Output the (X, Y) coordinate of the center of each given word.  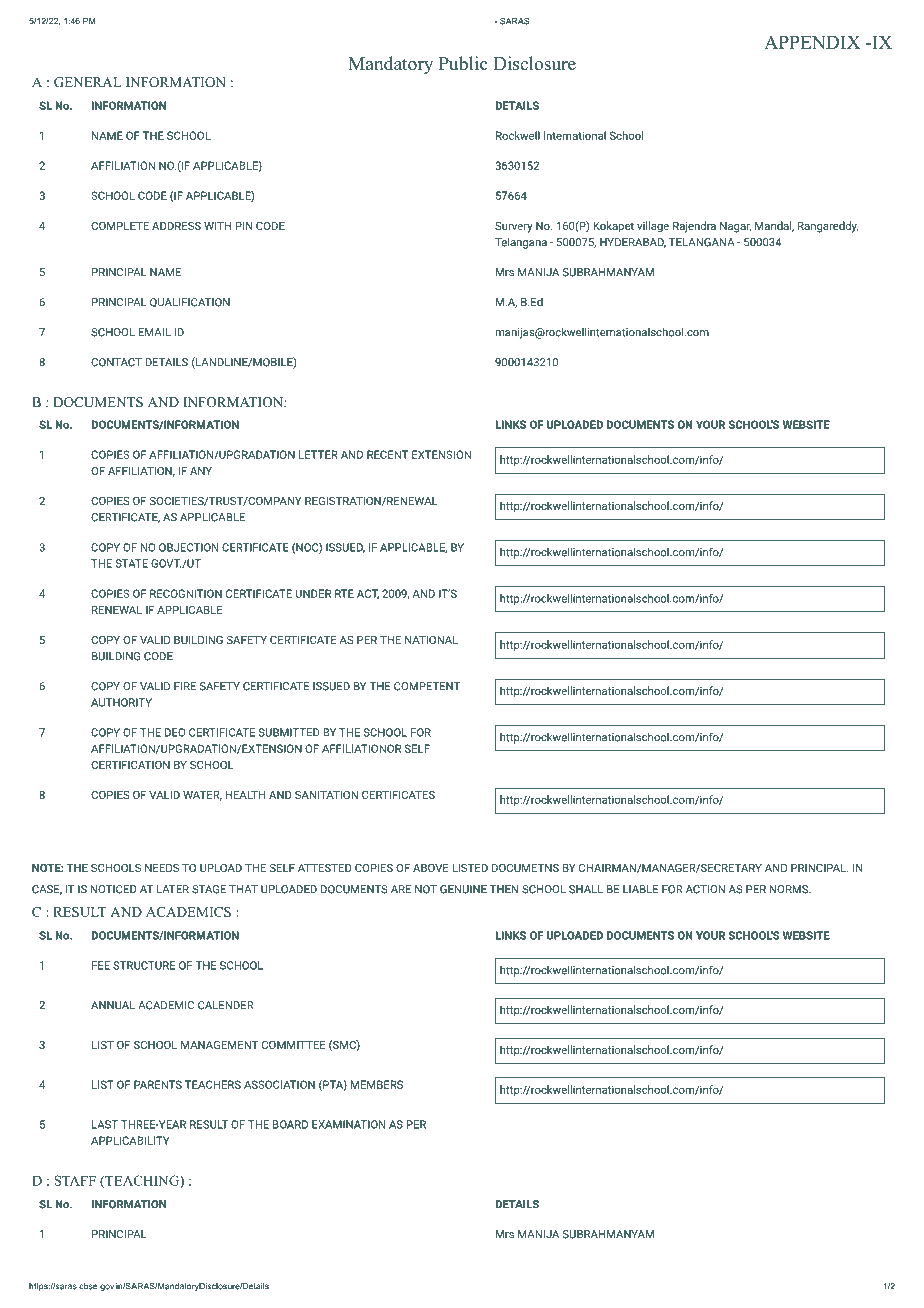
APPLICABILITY (130, 1140)
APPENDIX (812, 42)
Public (463, 63)
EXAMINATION (348, 1124)
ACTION (705, 889)
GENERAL (88, 82)
